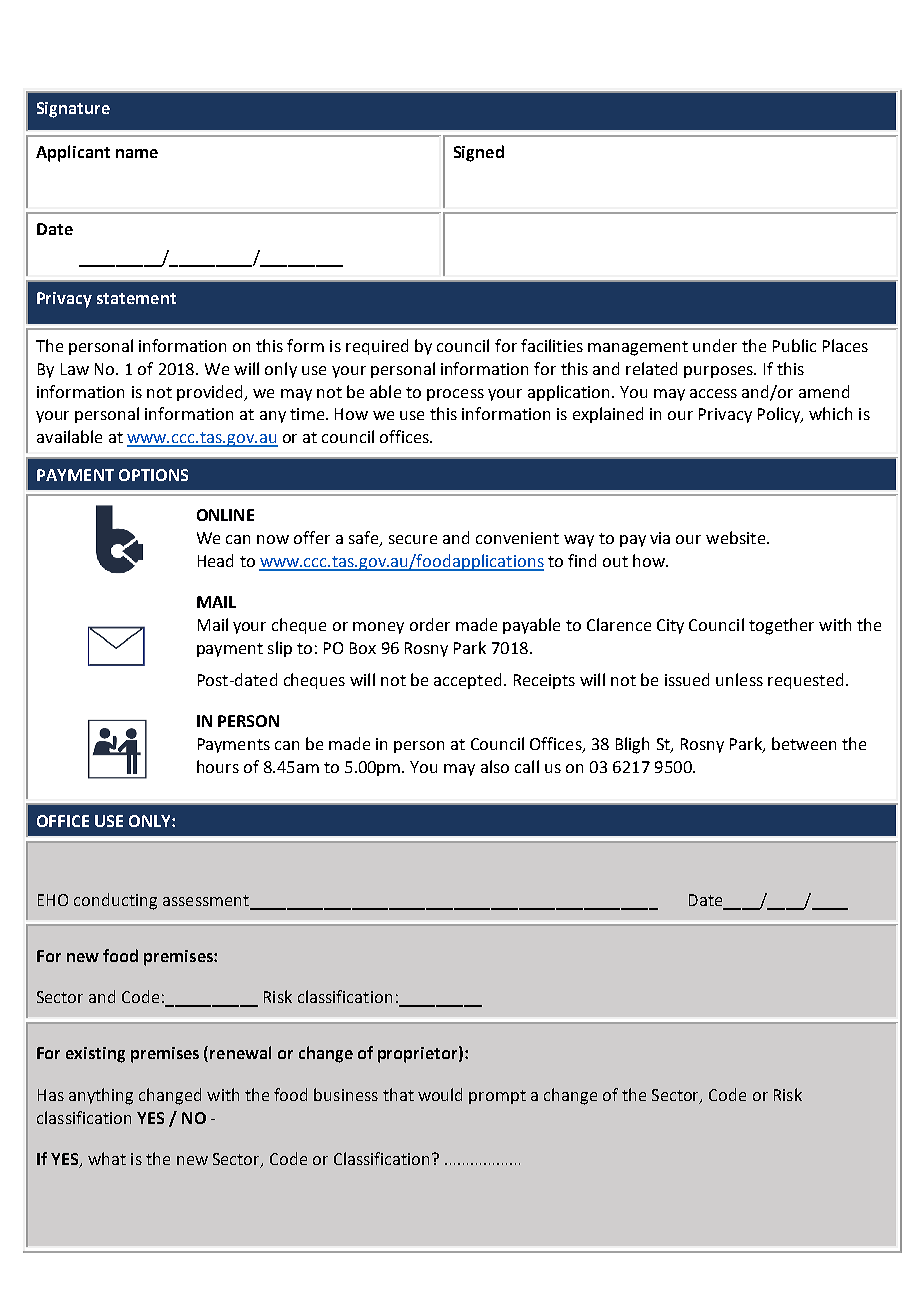 Image resolution: width=924 pixels, height=1308 pixels. Describe the element at coordinates (479, 153) in the screenshot. I see `Signed` at that location.
